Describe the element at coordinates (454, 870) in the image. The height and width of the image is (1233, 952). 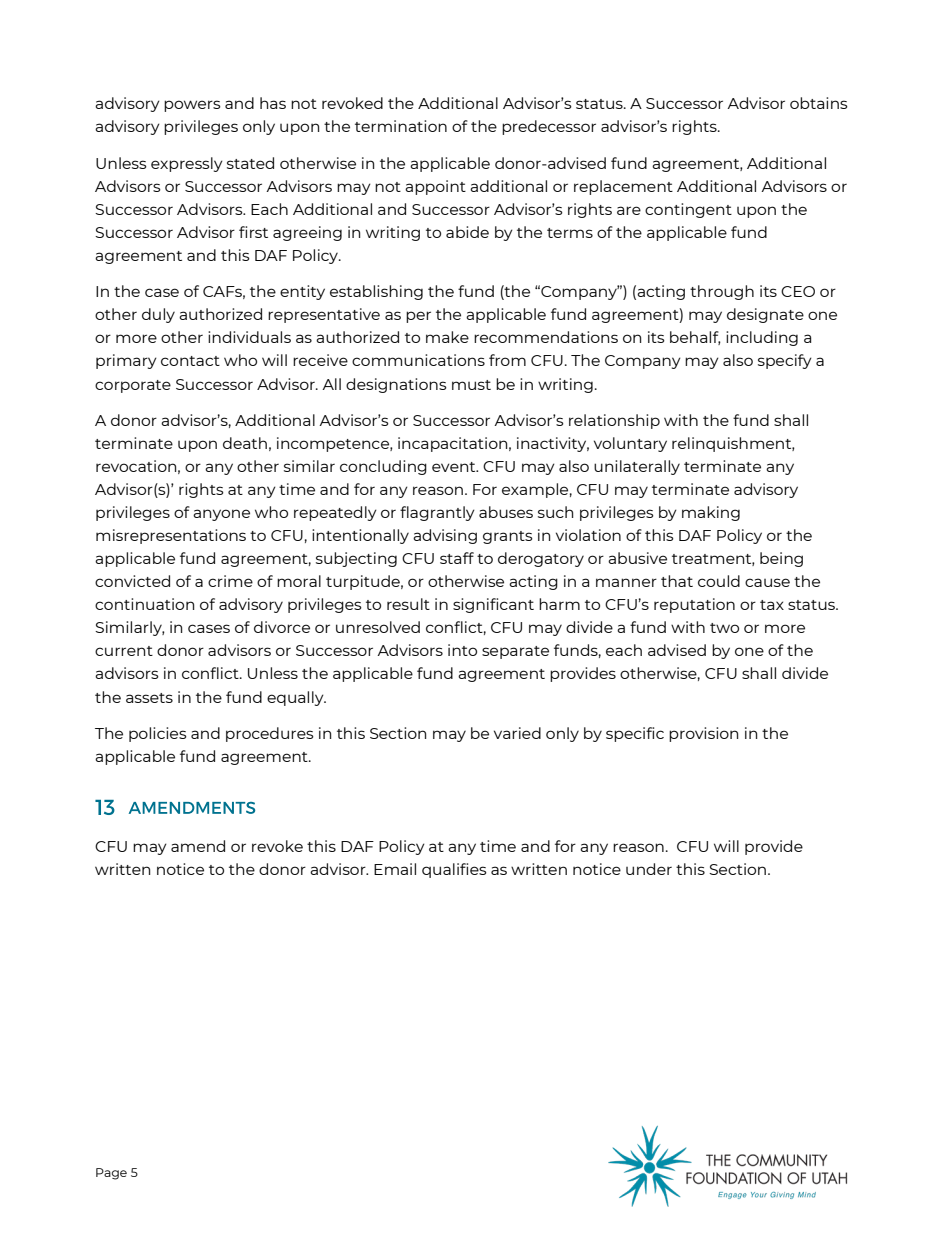
I see `qualifies` at that location.
